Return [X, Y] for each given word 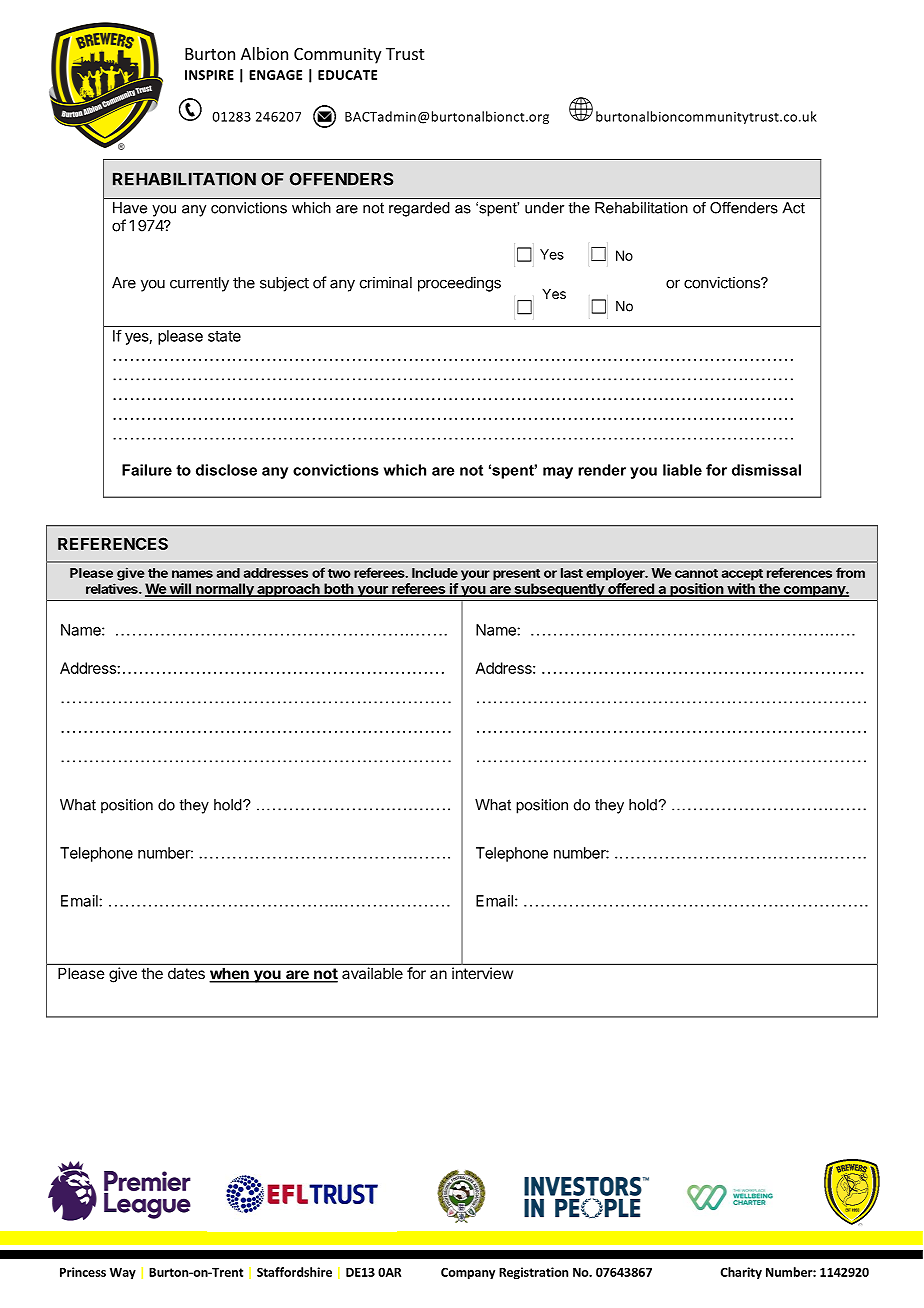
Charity [741, 1273]
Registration [533, 1273]
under [544, 208]
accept [742, 575]
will [180, 589]
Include [435, 573]
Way [123, 1274]
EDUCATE [347, 75]
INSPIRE [209, 75]
